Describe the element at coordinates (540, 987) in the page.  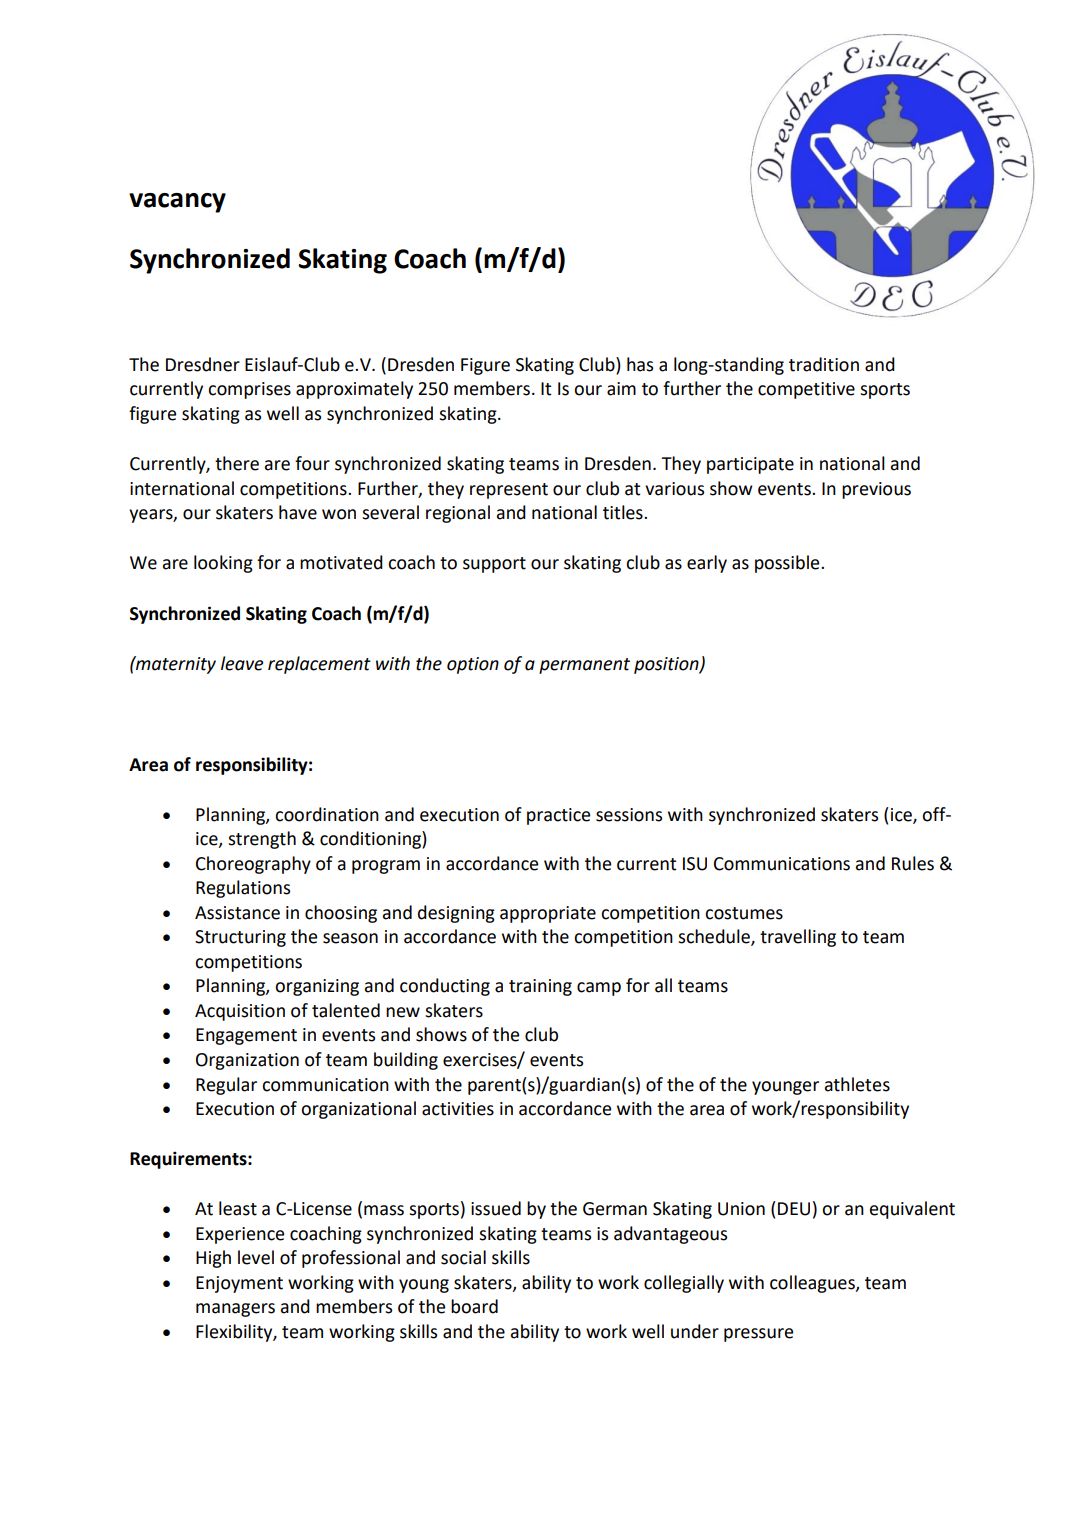
I see `training` at that location.
